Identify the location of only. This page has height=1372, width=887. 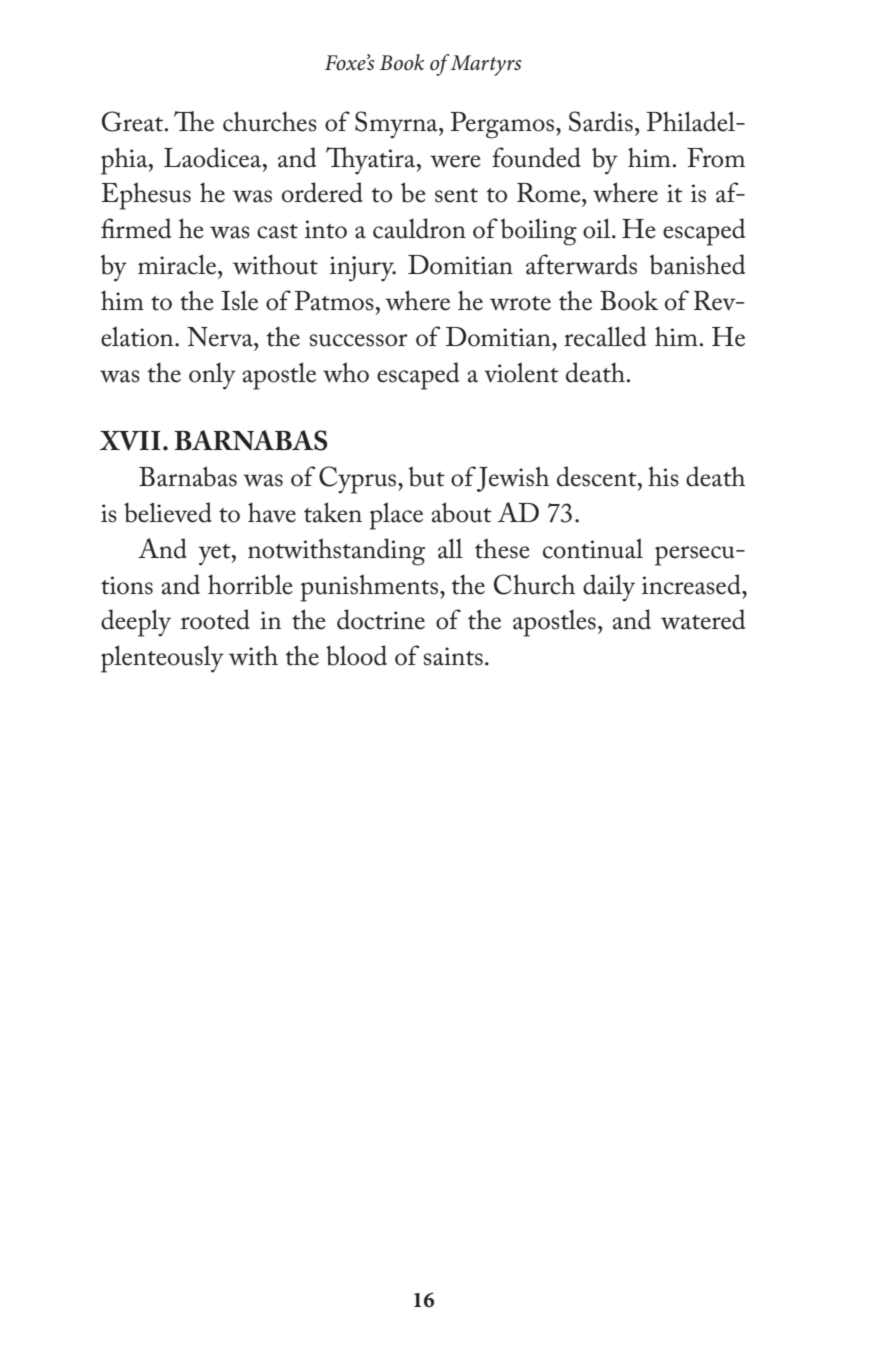
(212, 376).
